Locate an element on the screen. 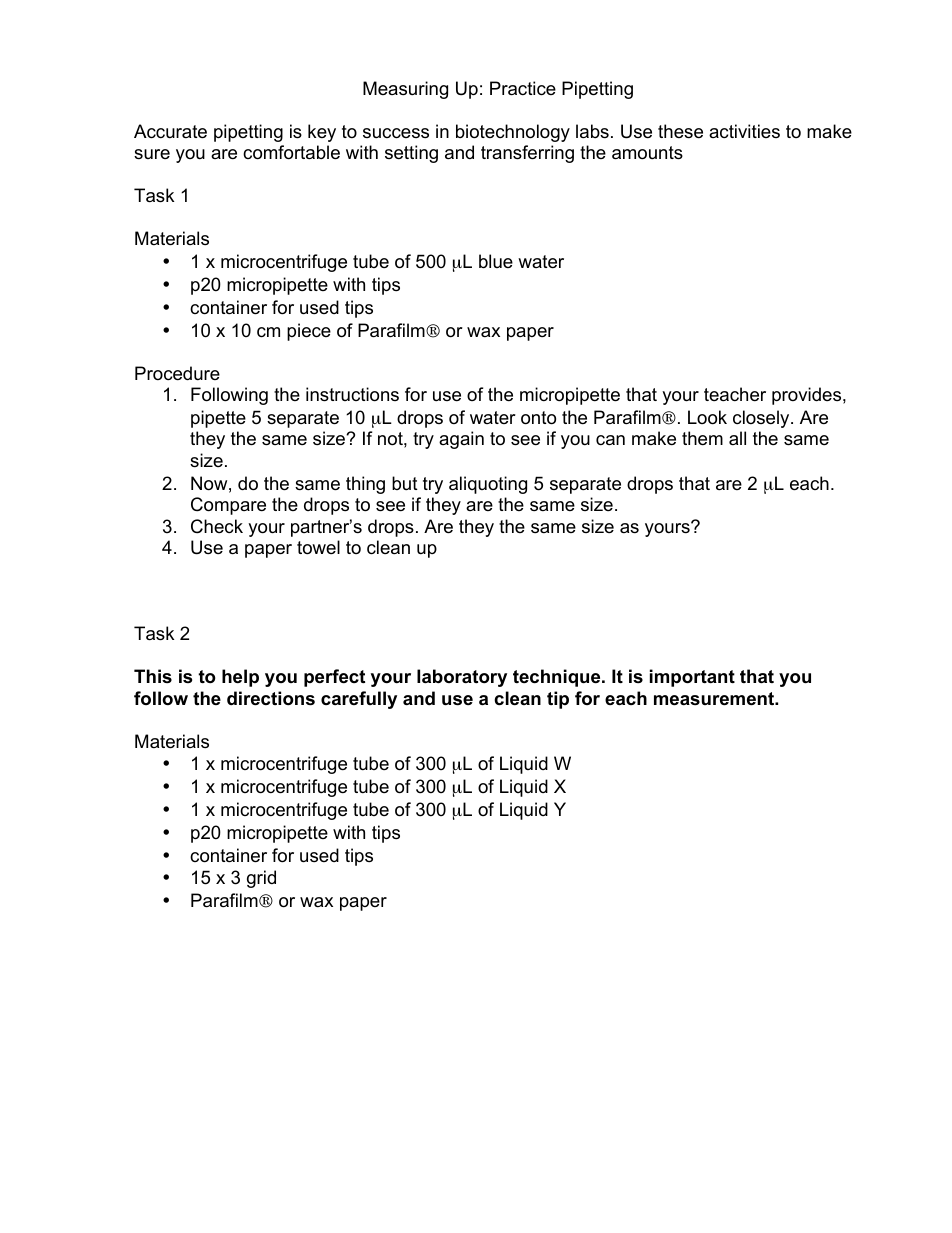 The width and height of the screenshot is (952, 1233). Compare is located at coordinates (228, 506).
